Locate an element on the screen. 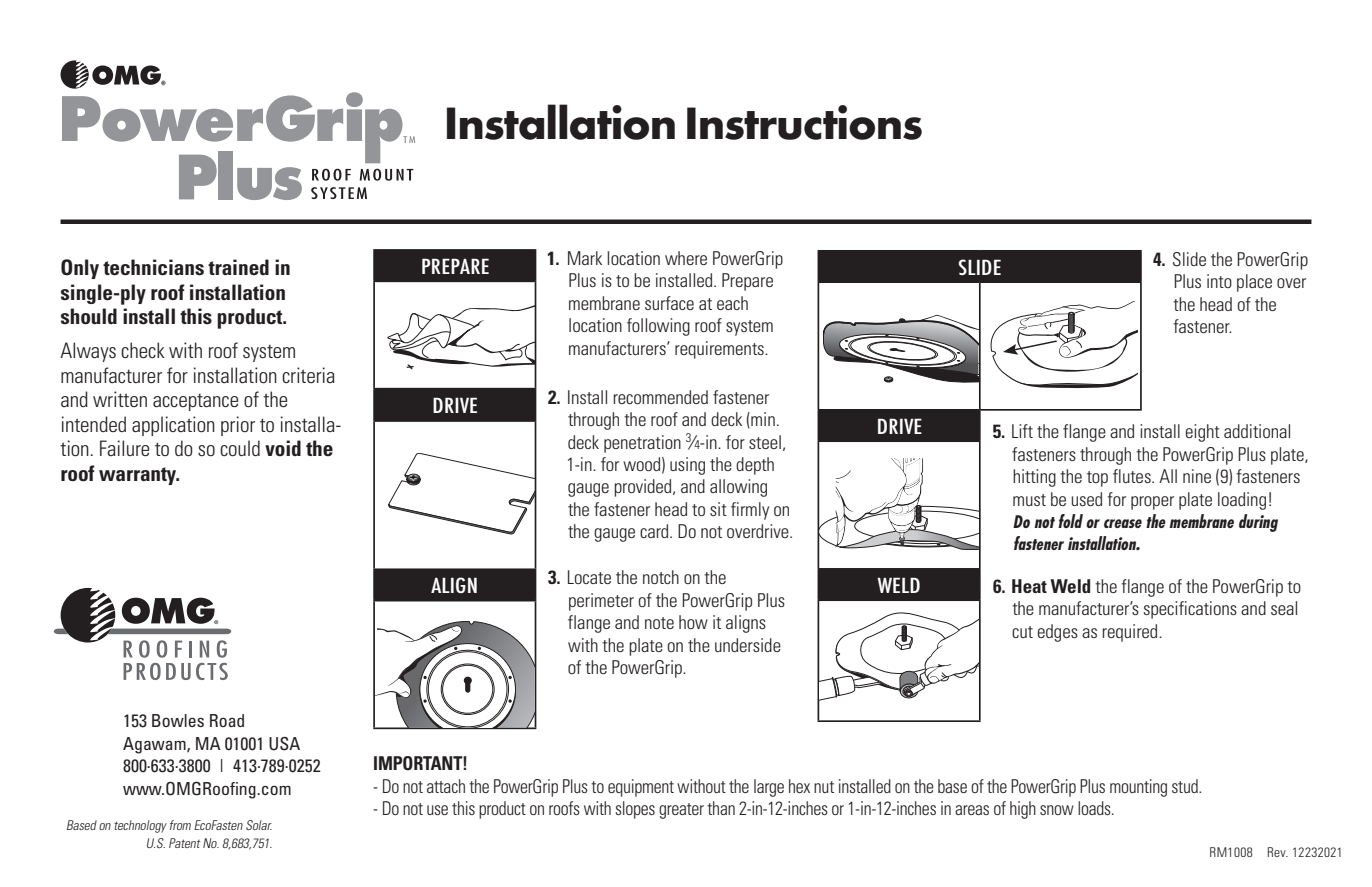 This screenshot has height=887, width=1372. underside is located at coordinates (748, 645).
